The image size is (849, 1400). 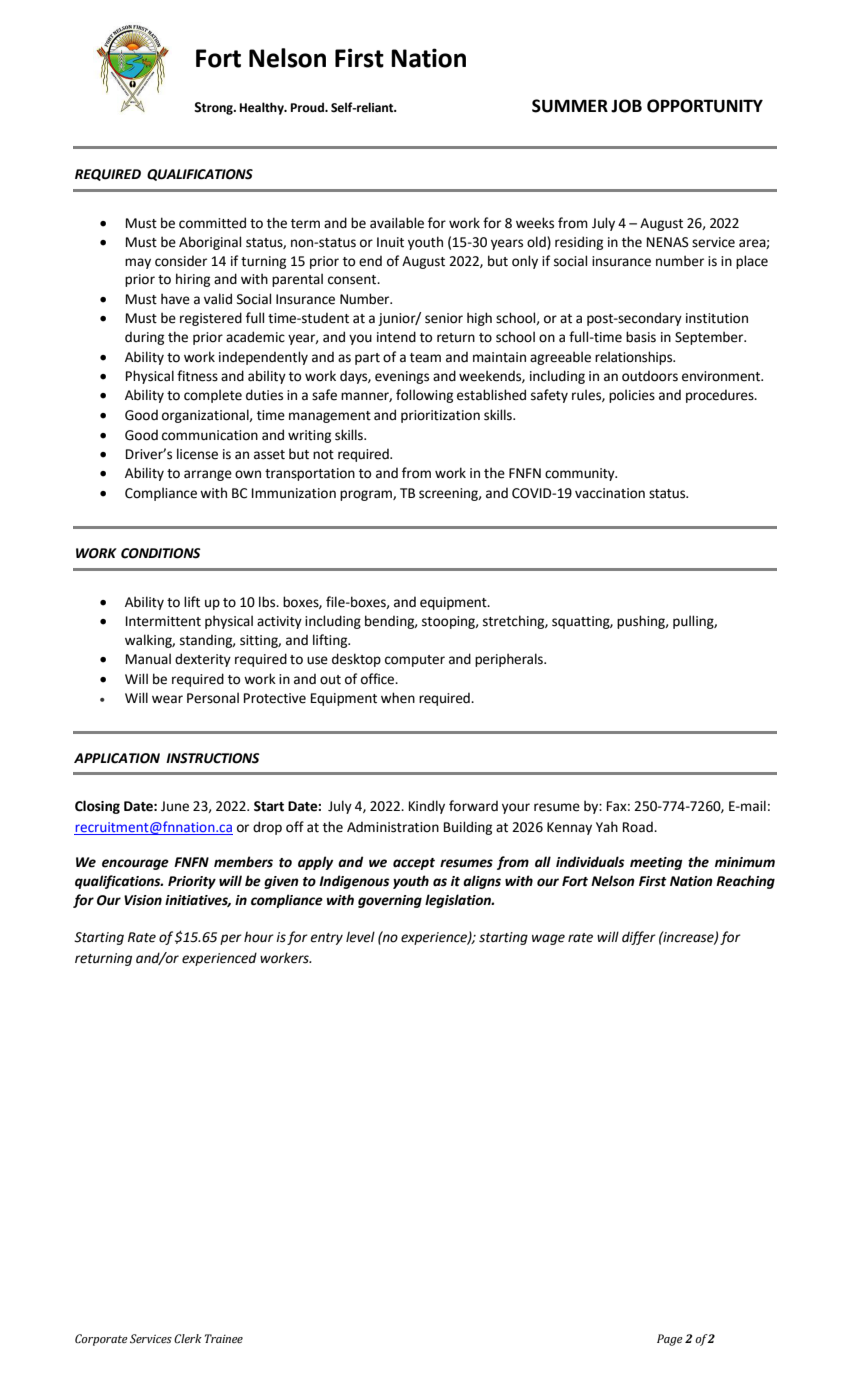 I want to click on level, so click(x=360, y=937).
